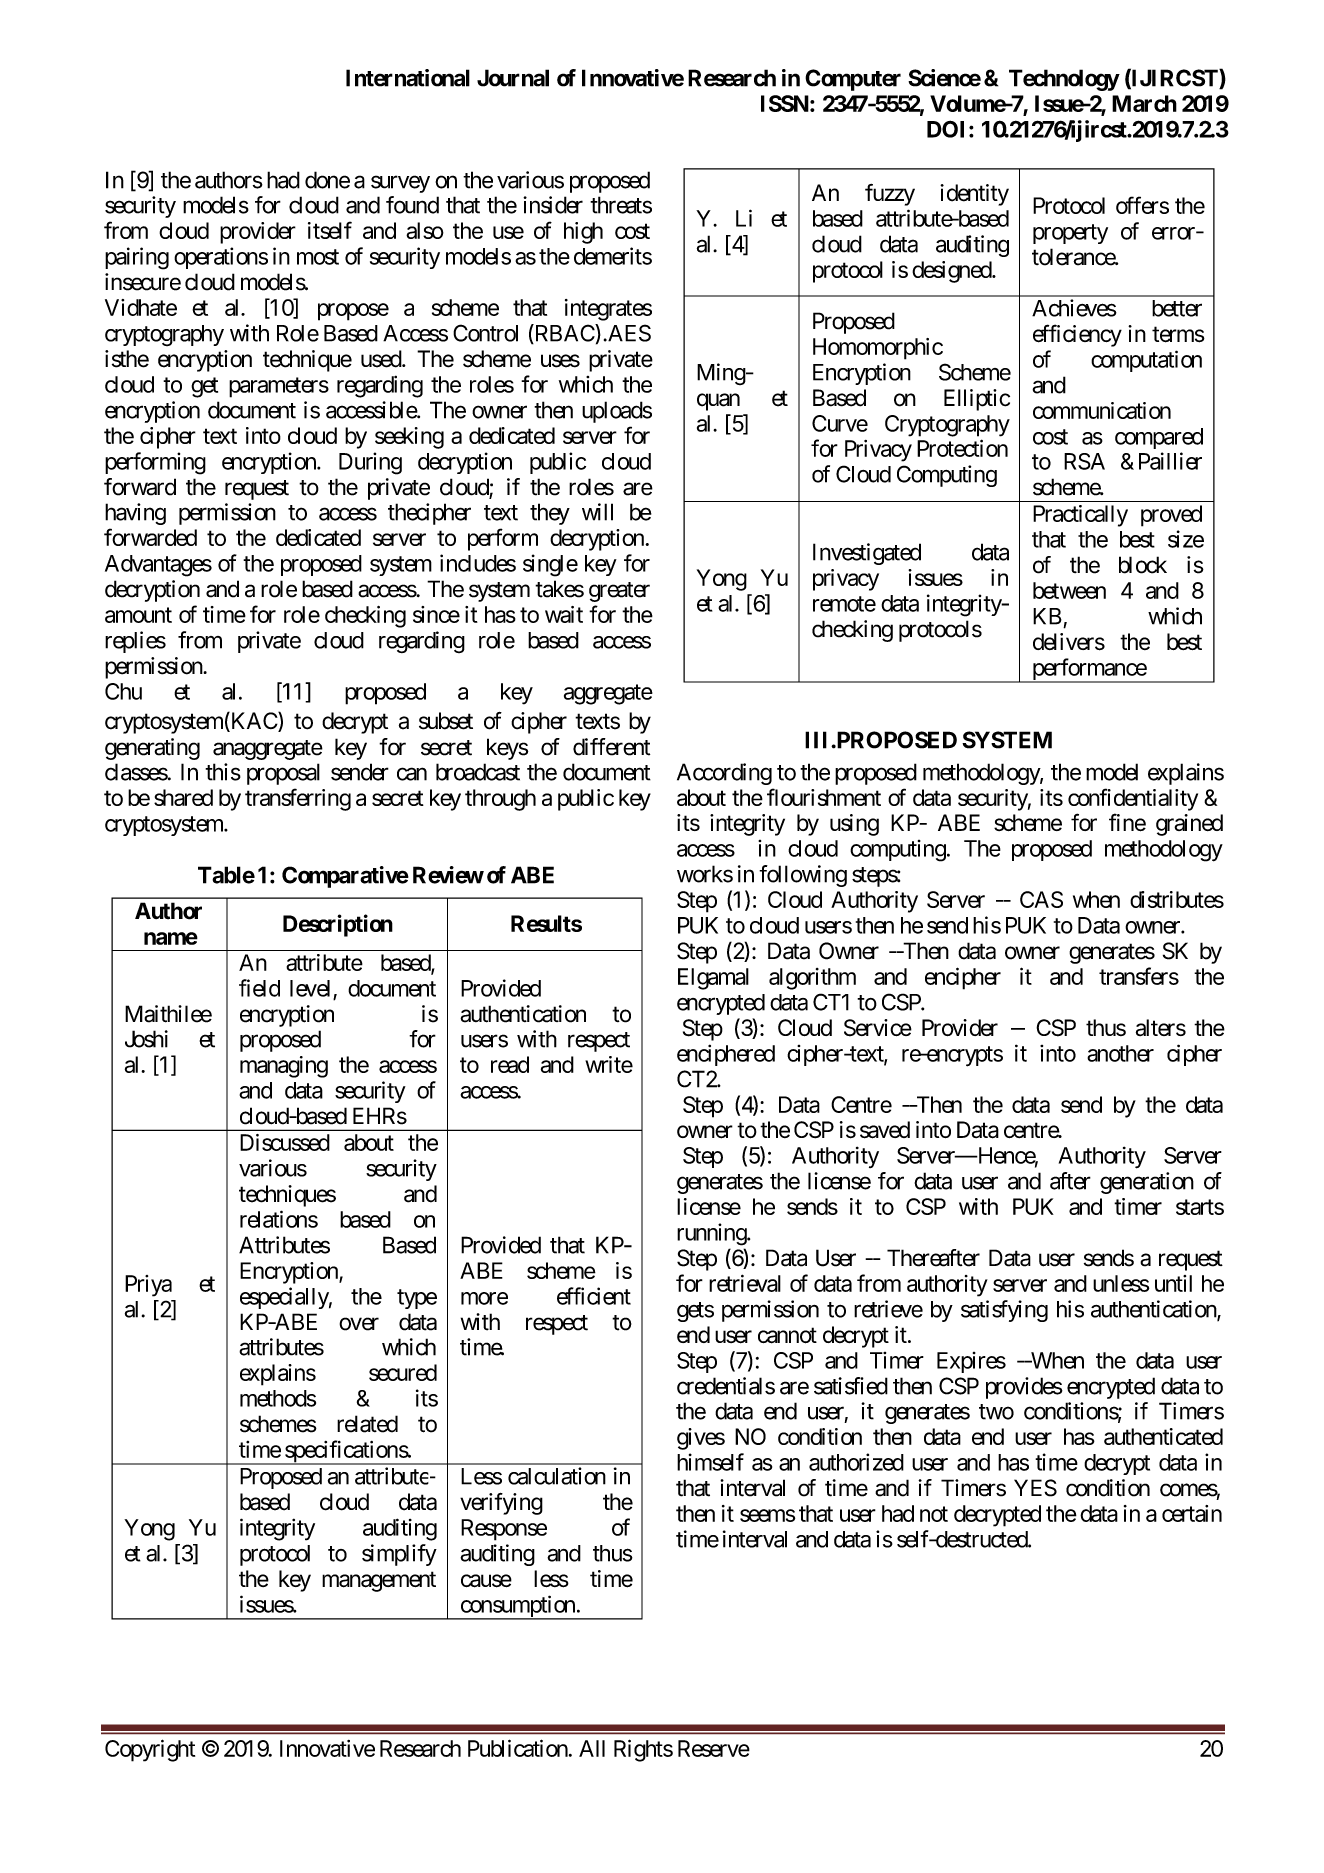 The image size is (1324, 1873). What do you see at coordinates (148, 1286) in the image?
I see `Priya` at bounding box center [148, 1286].
